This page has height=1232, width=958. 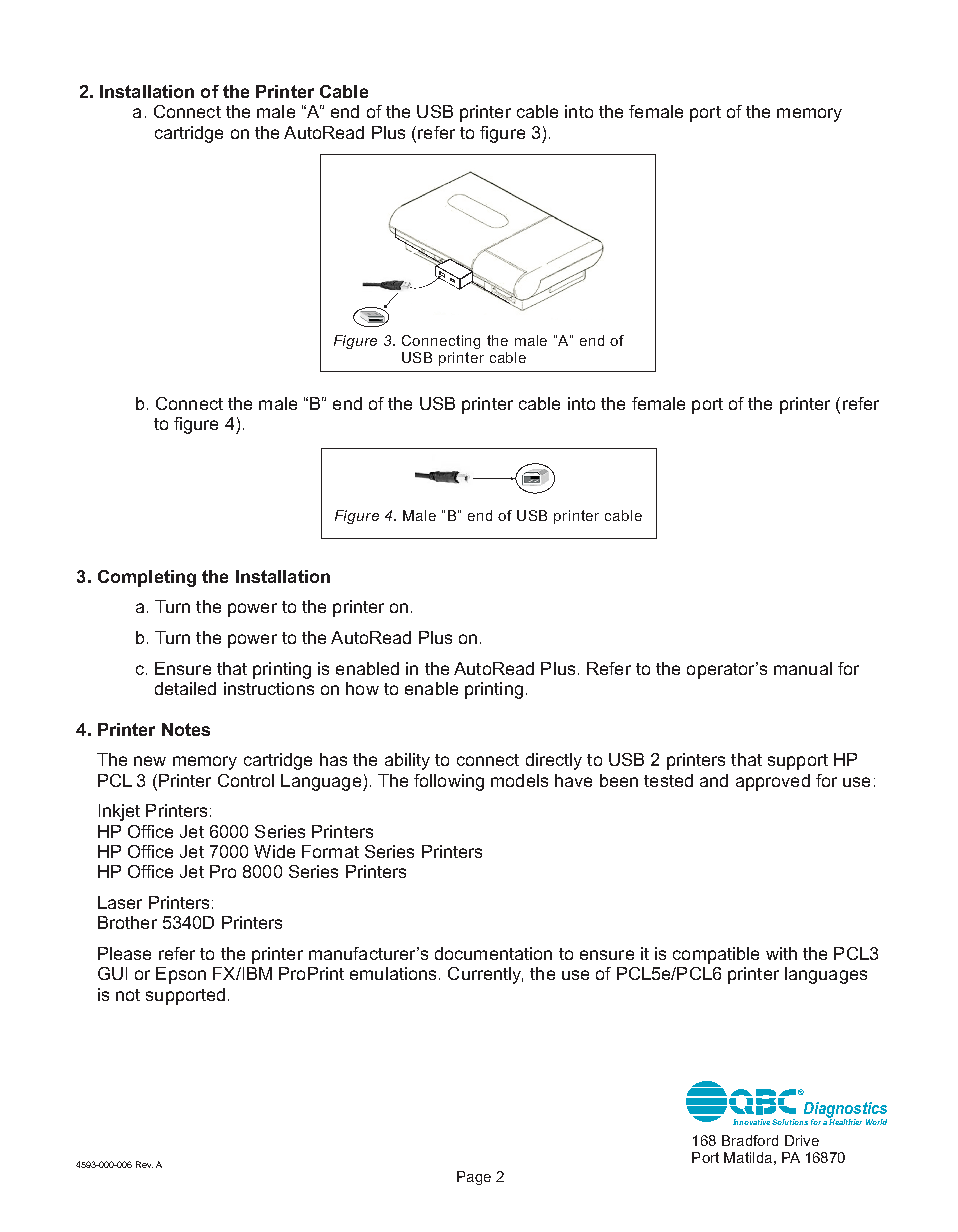 I want to click on Diagnostics, so click(x=845, y=1111).
